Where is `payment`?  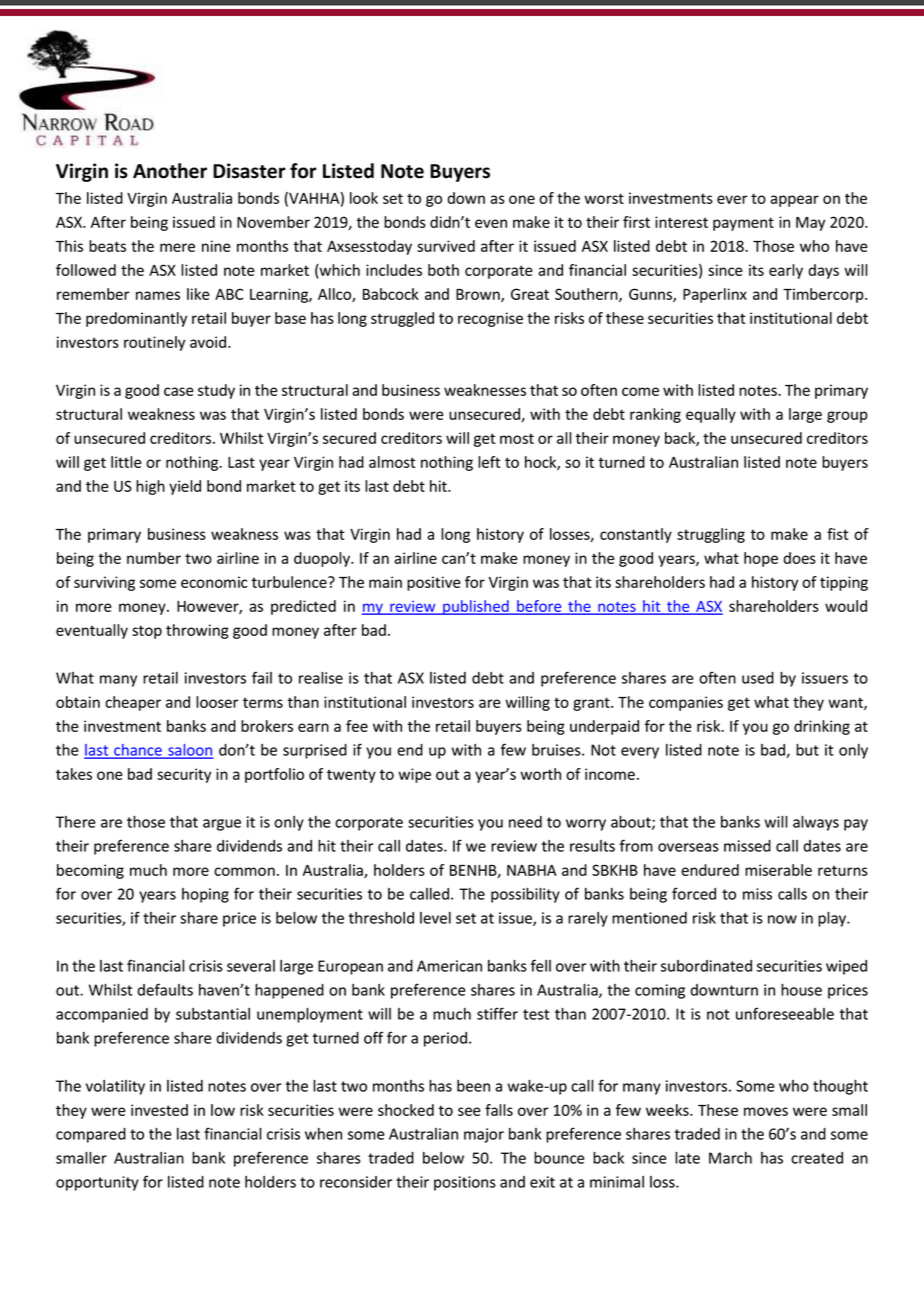 payment is located at coordinates (743, 224).
